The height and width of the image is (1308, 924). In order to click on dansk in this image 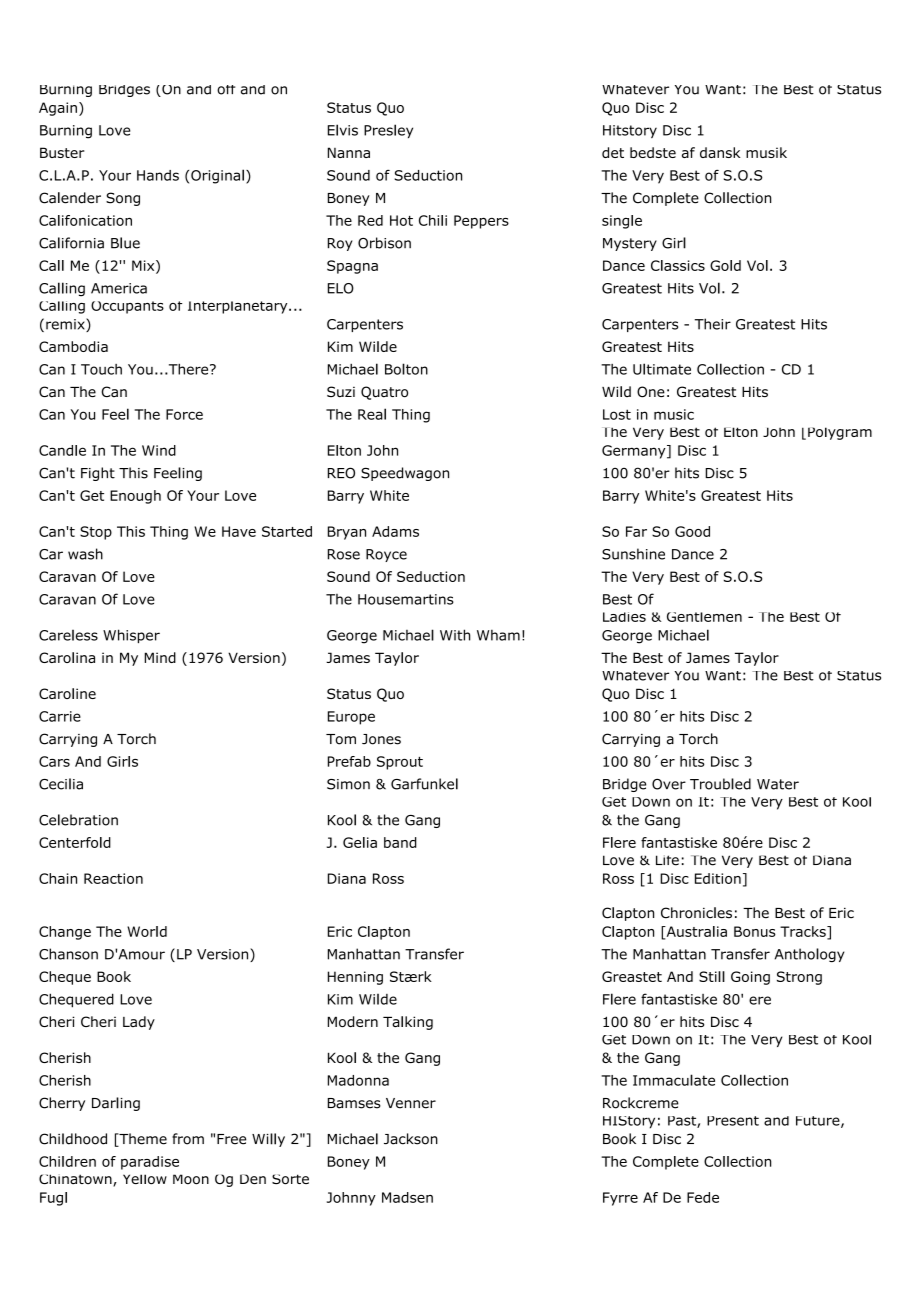, I will do `click(720, 152)`.
